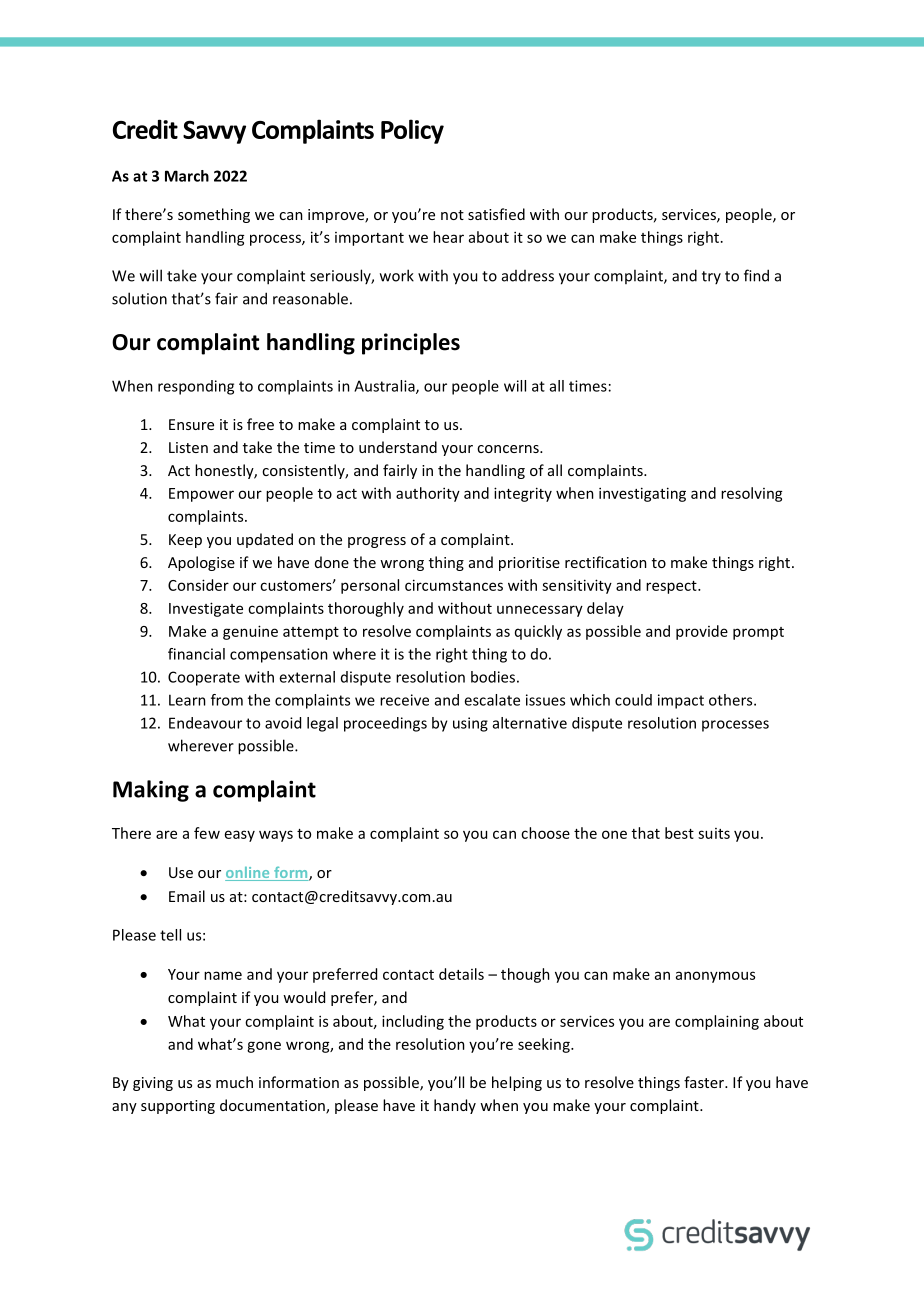 This image has height=1308, width=924. What do you see at coordinates (412, 131) in the image?
I see `Policy` at bounding box center [412, 131].
